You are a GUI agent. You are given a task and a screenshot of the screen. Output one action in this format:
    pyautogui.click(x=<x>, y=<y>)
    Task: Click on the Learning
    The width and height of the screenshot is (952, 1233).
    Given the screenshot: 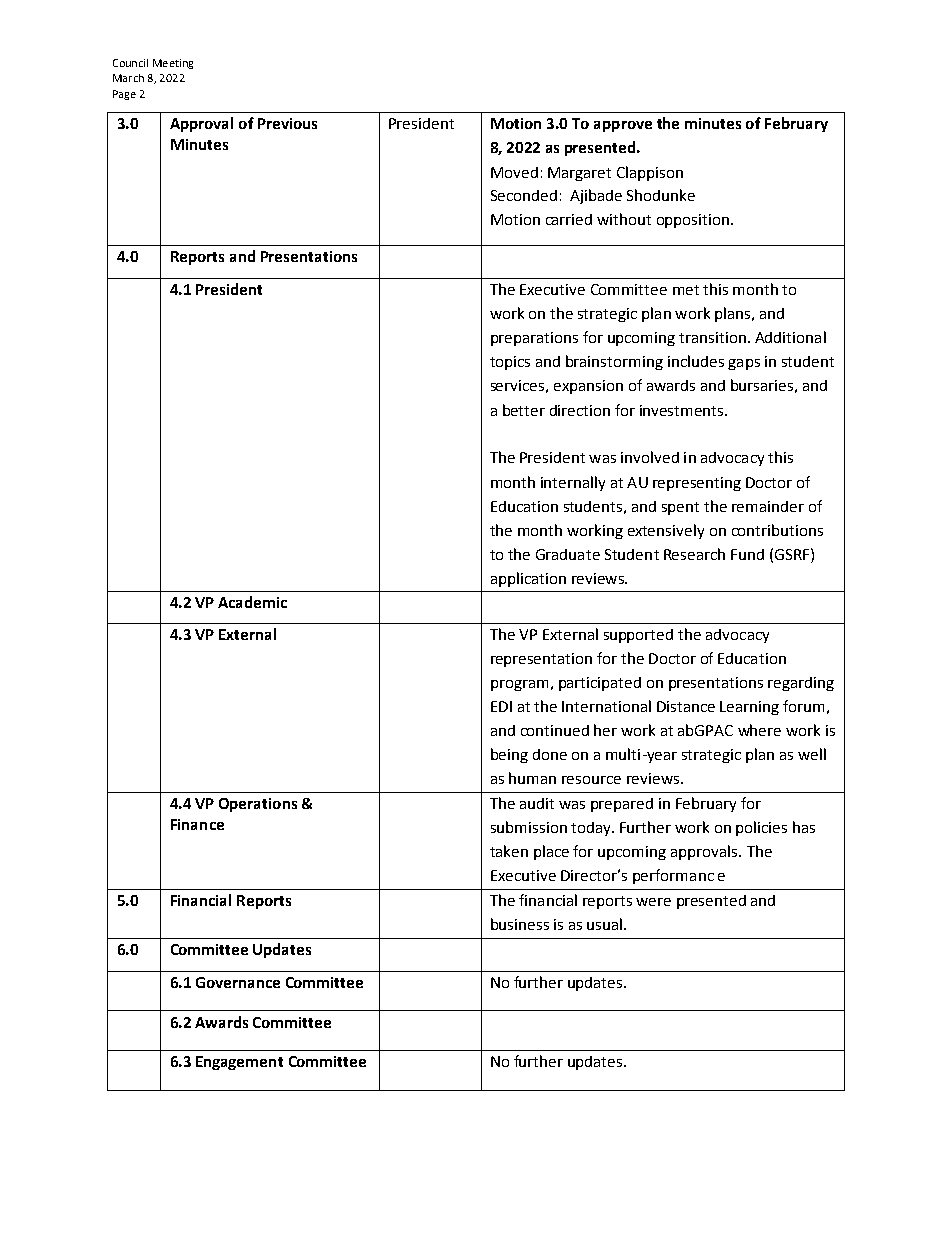 What is the action you would take?
    pyautogui.click(x=749, y=708)
